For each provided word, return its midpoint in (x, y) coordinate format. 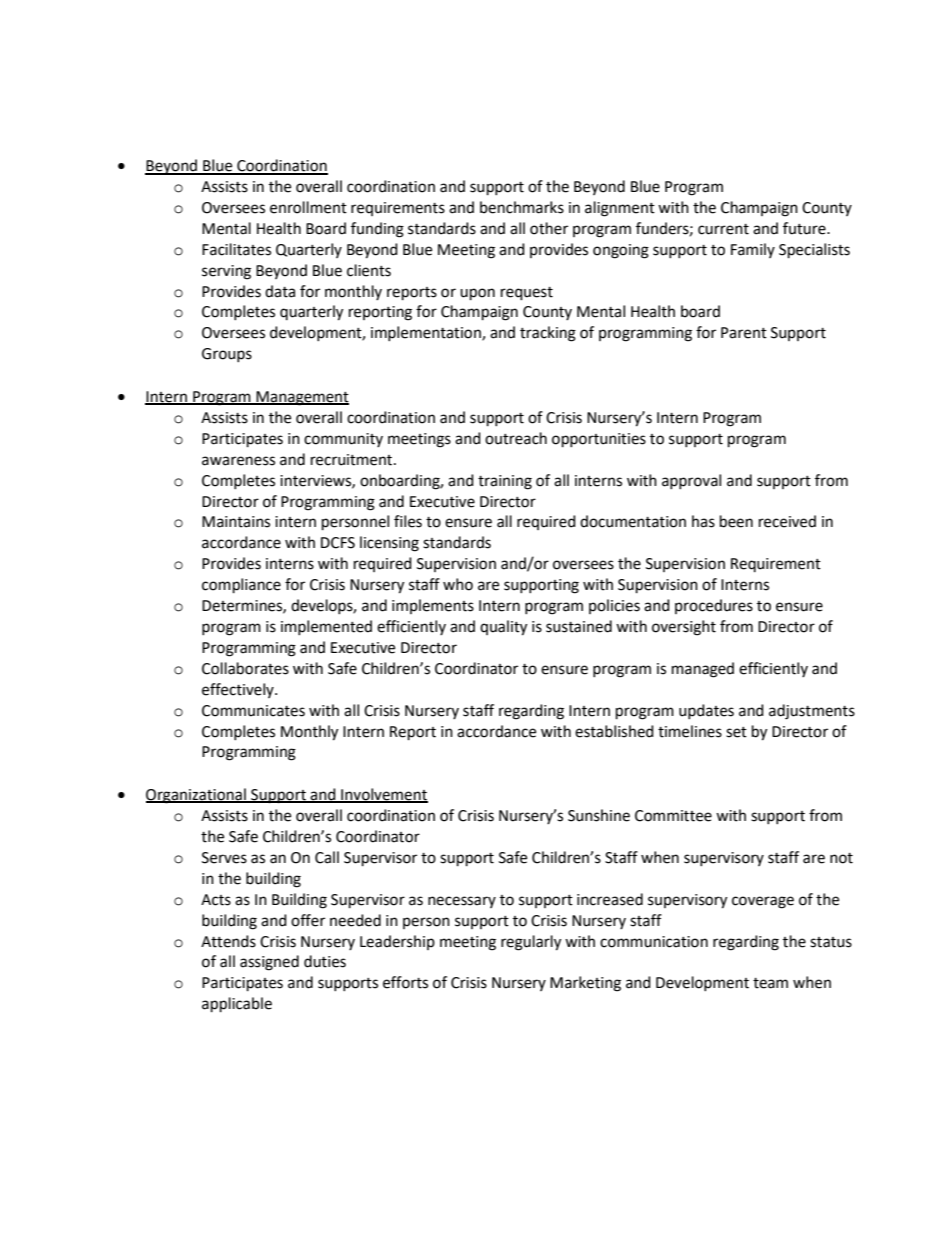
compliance (241, 586)
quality (503, 628)
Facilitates (236, 249)
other (549, 228)
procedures (714, 606)
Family (753, 250)
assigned (269, 963)
